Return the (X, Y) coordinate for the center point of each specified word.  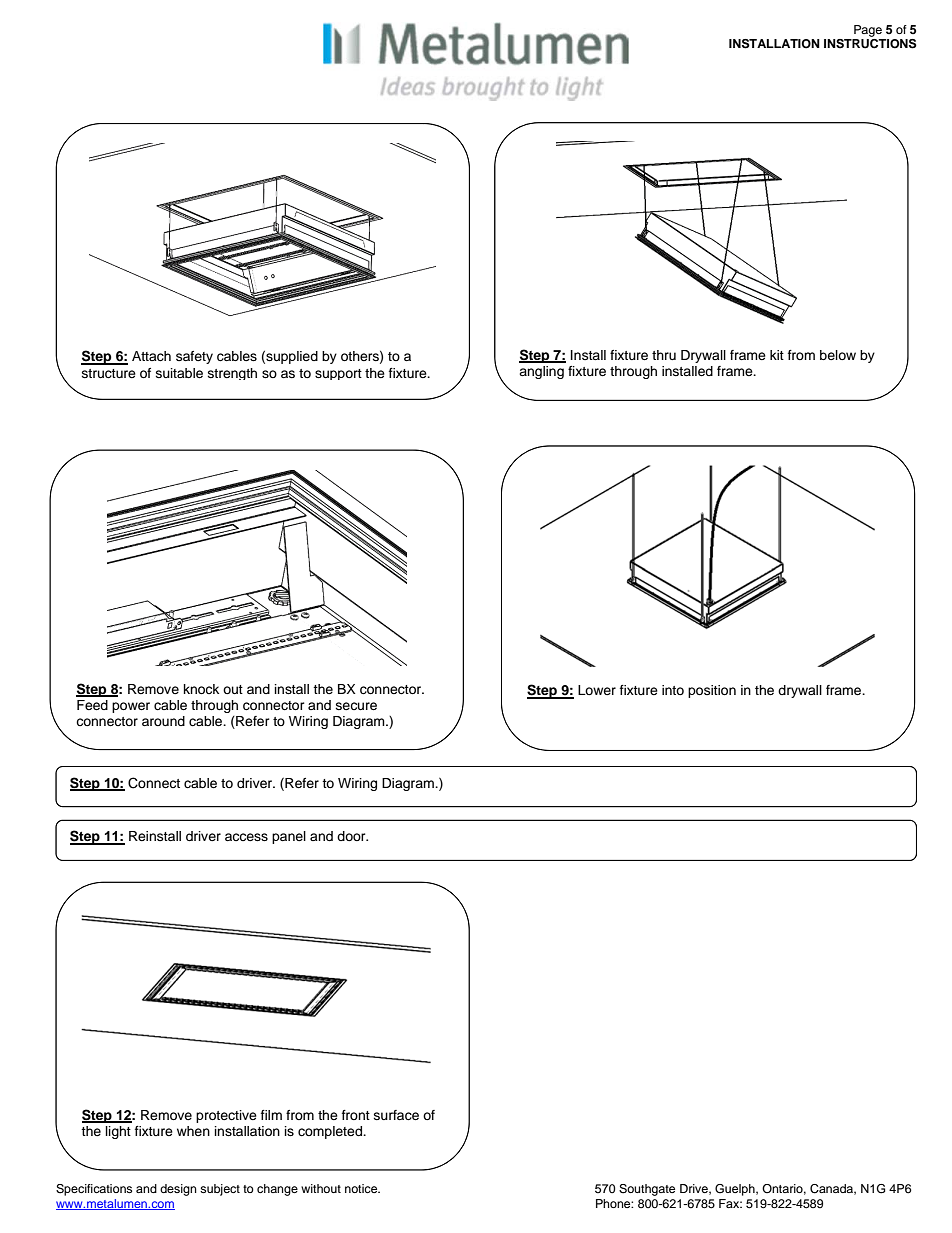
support (338, 374)
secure (356, 706)
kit (777, 355)
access (246, 837)
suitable (179, 373)
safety (194, 357)
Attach (151, 356)
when (193, 1131)
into (673, 690)
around (163, 721)
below (838, 355)
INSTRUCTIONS (870, 44)
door (352, 836)
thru (664, 355)
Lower (597, 690)
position (712, 691)
